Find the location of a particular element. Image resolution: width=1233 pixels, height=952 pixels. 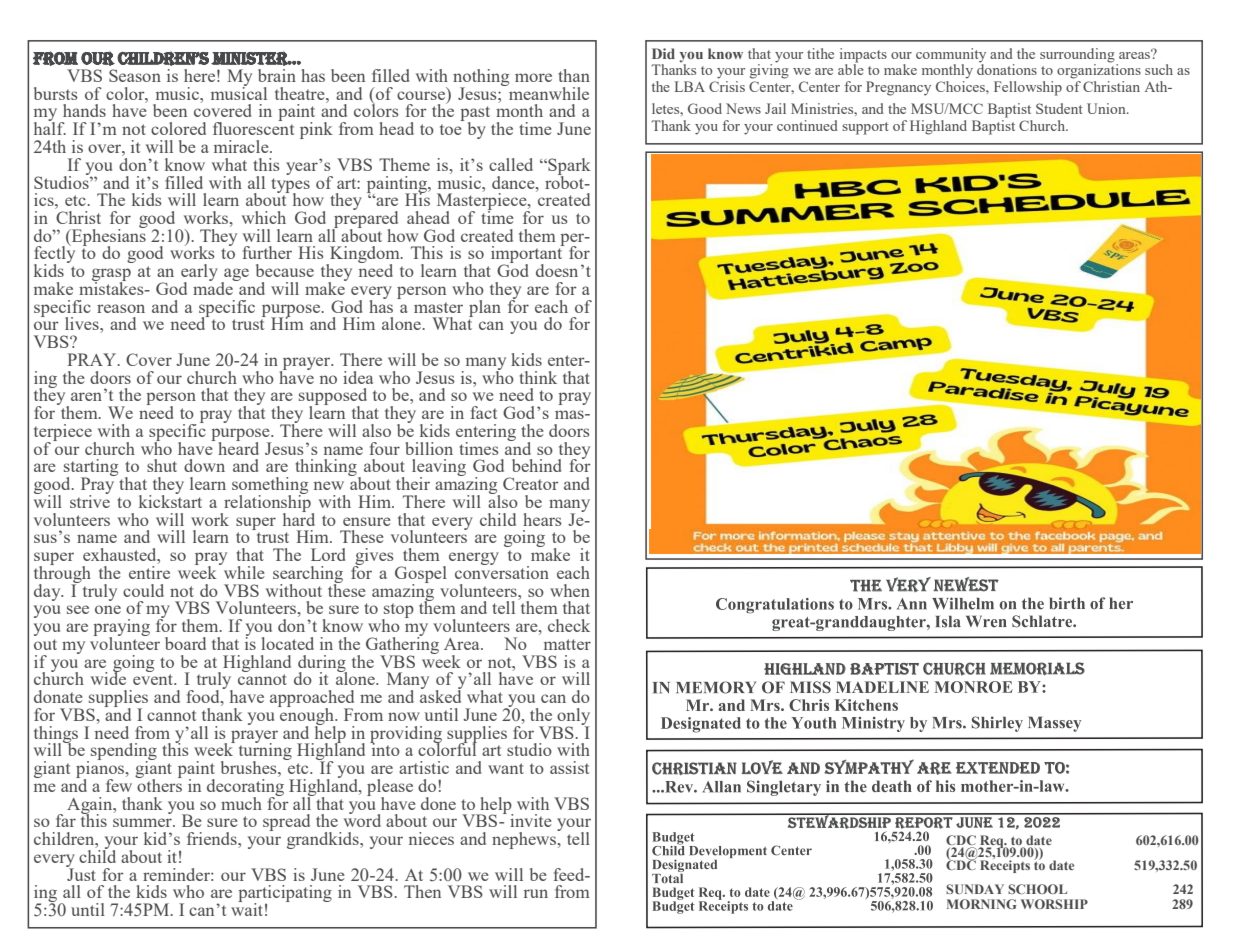

support is located at coordinates (865, 128).
